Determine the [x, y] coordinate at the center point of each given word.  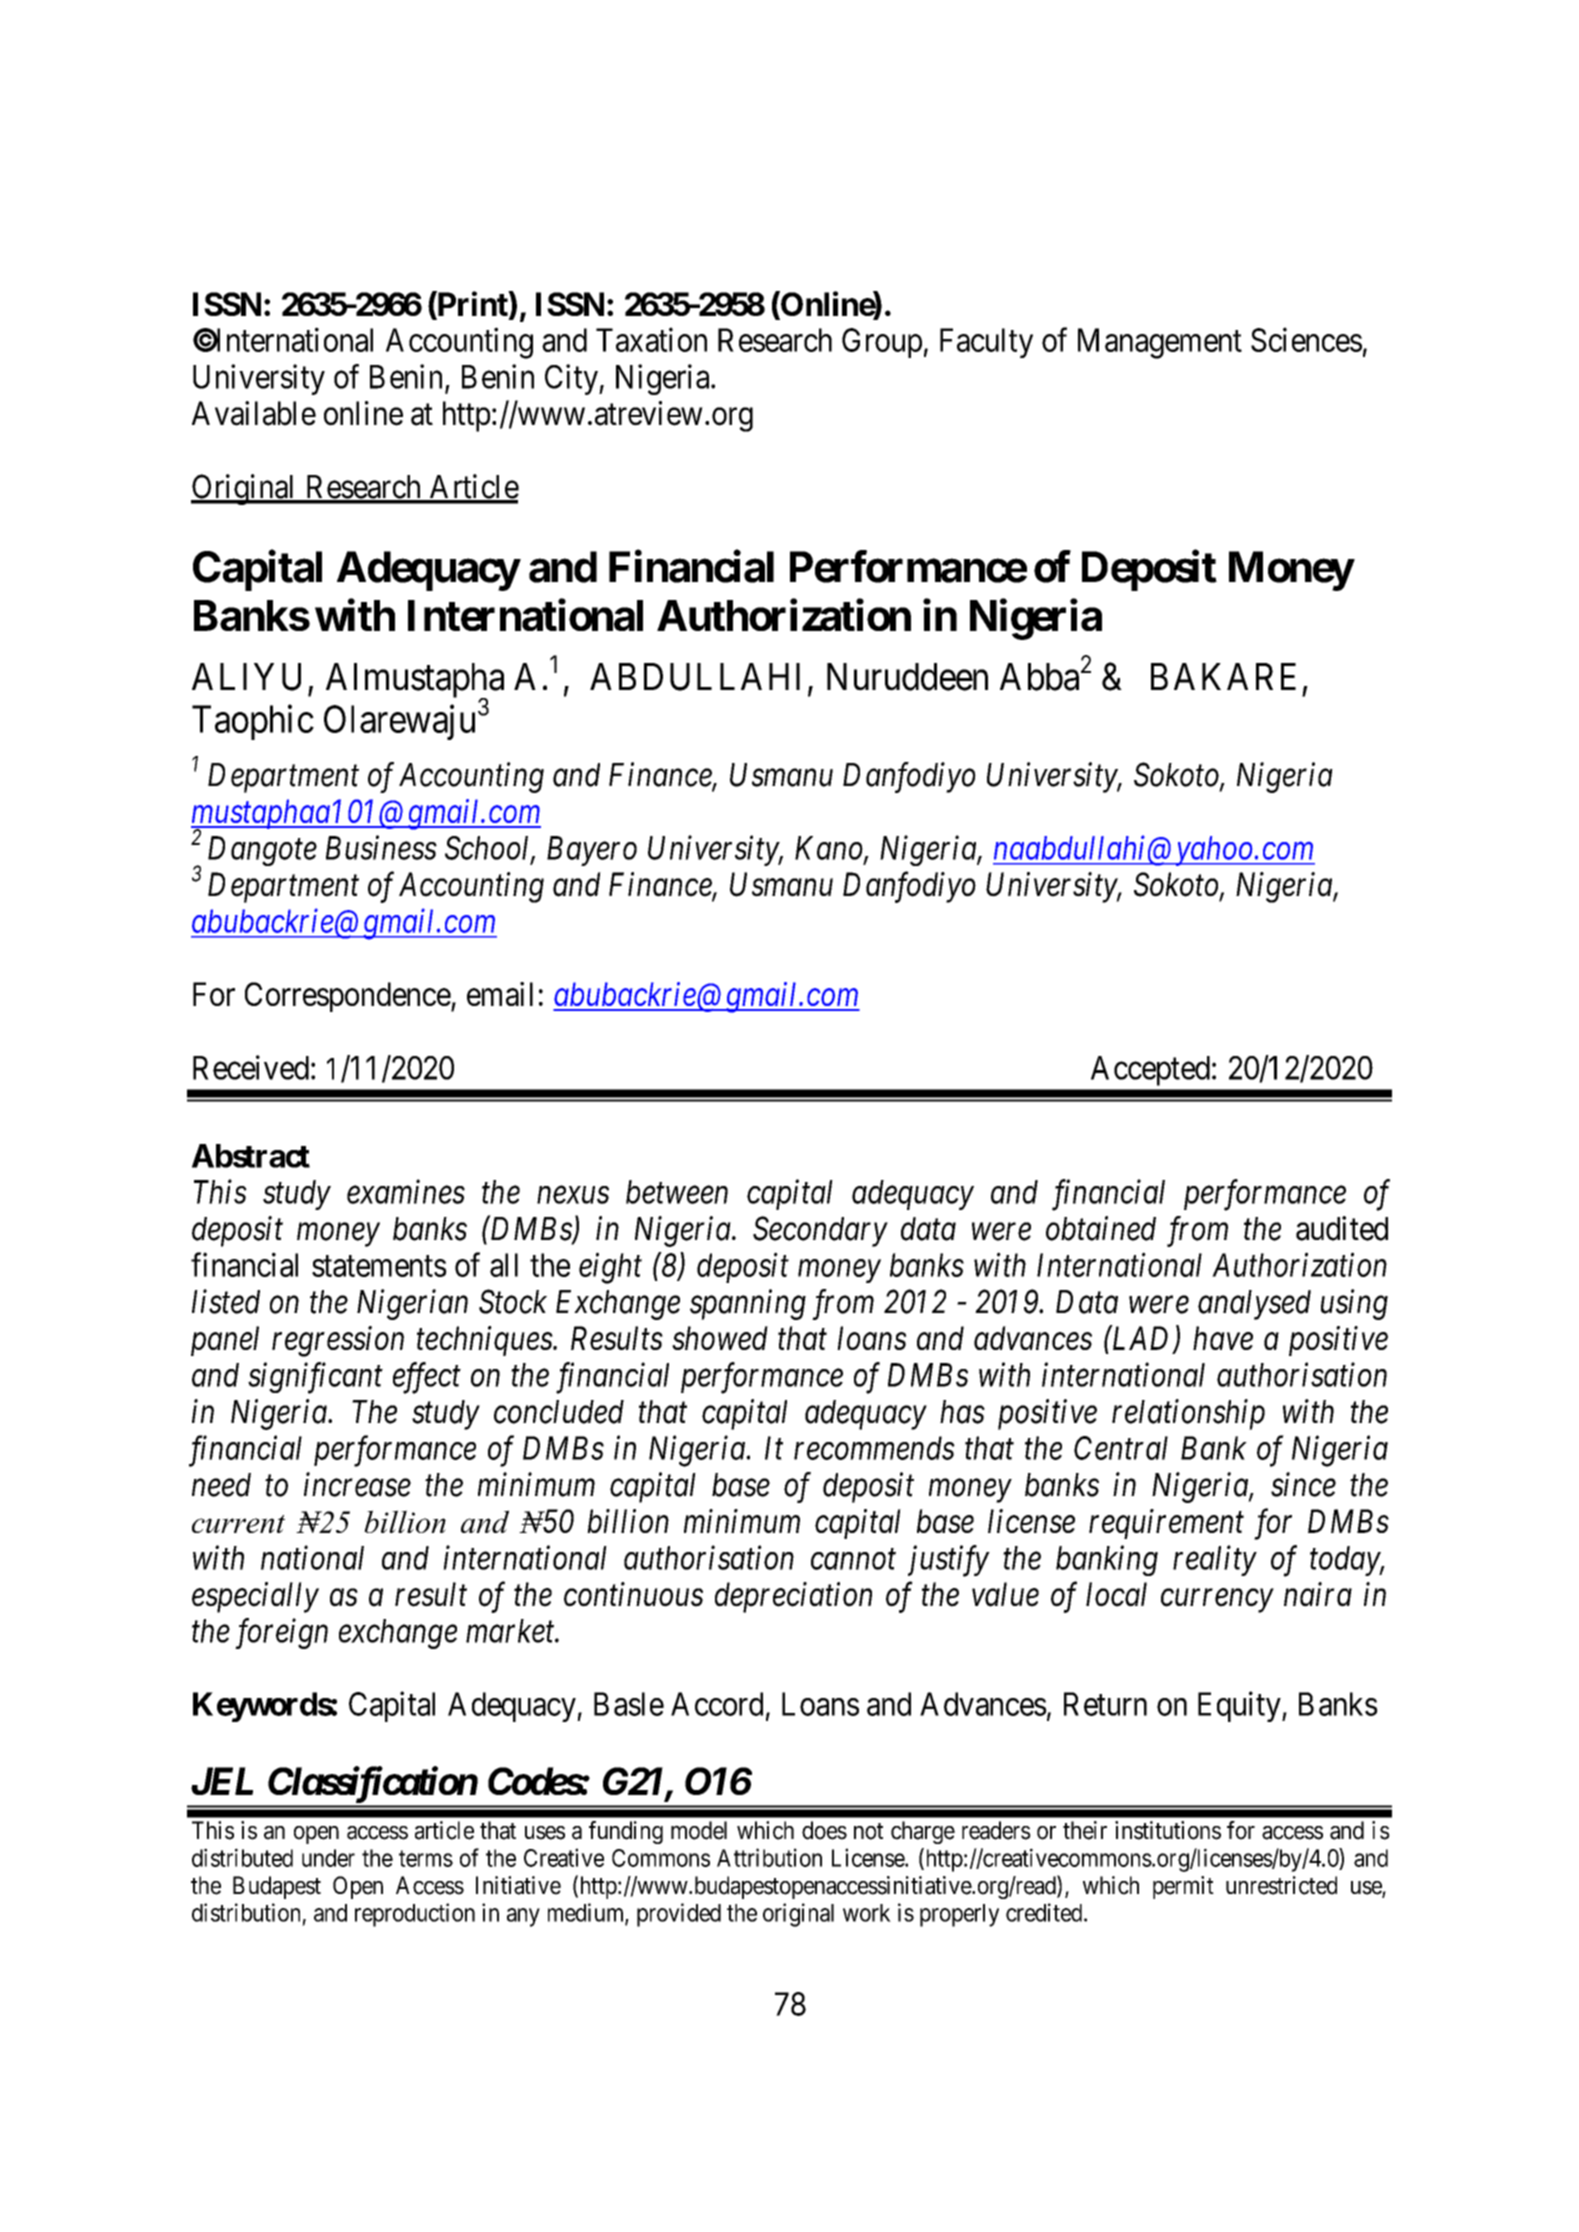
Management [1160, 343]
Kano [830, 849]
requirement [1166, 1524]
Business [381, 848]
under [328, 1858]
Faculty [986, 343]
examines [406, 1192]
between [677, 1192]
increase [357, 1485]
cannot [853, 1559]
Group [882, 343]
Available [254, 413]
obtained [1101, 1228]
